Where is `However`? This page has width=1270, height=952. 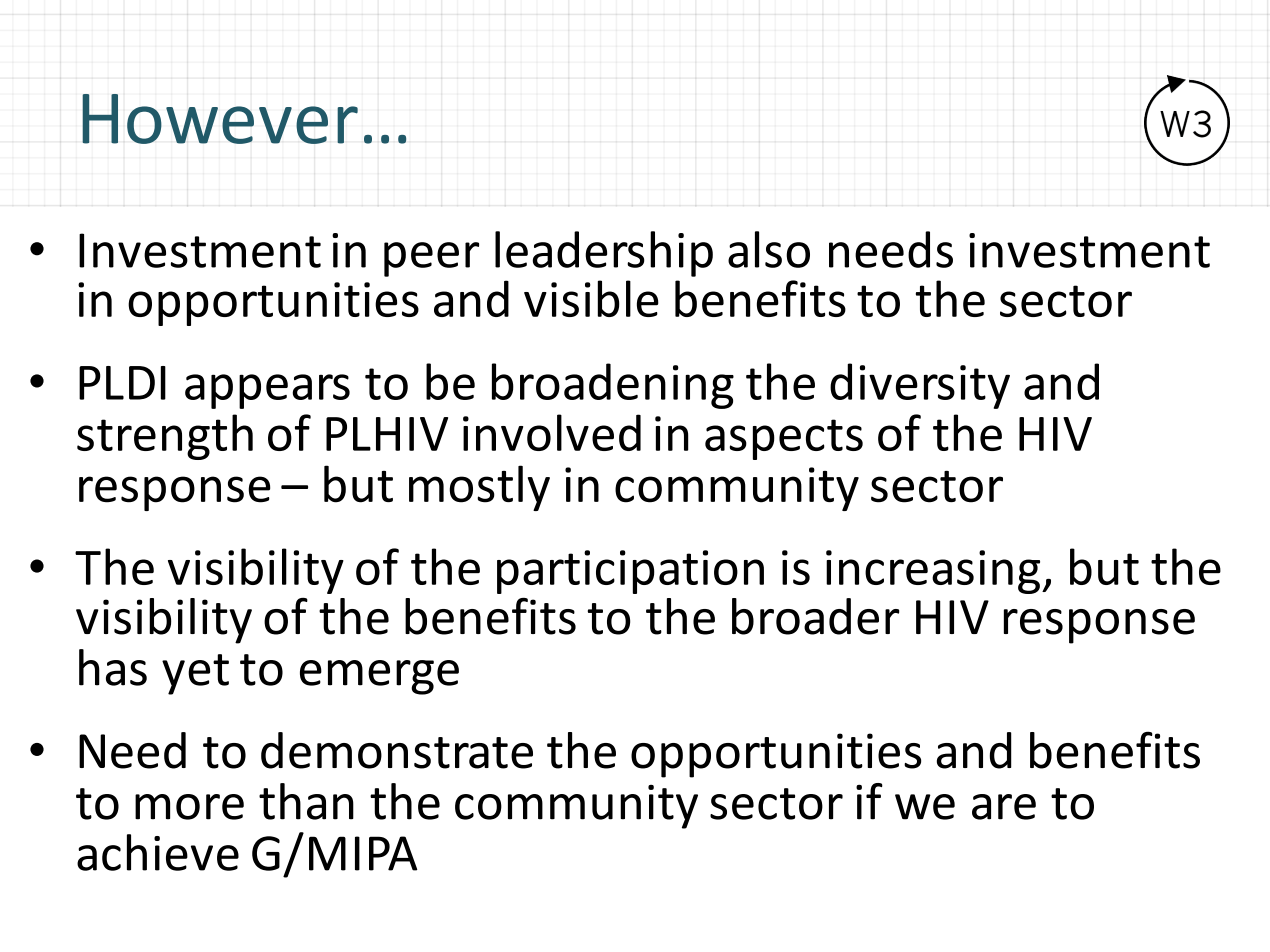
However is located at coordinates (220, 119).
